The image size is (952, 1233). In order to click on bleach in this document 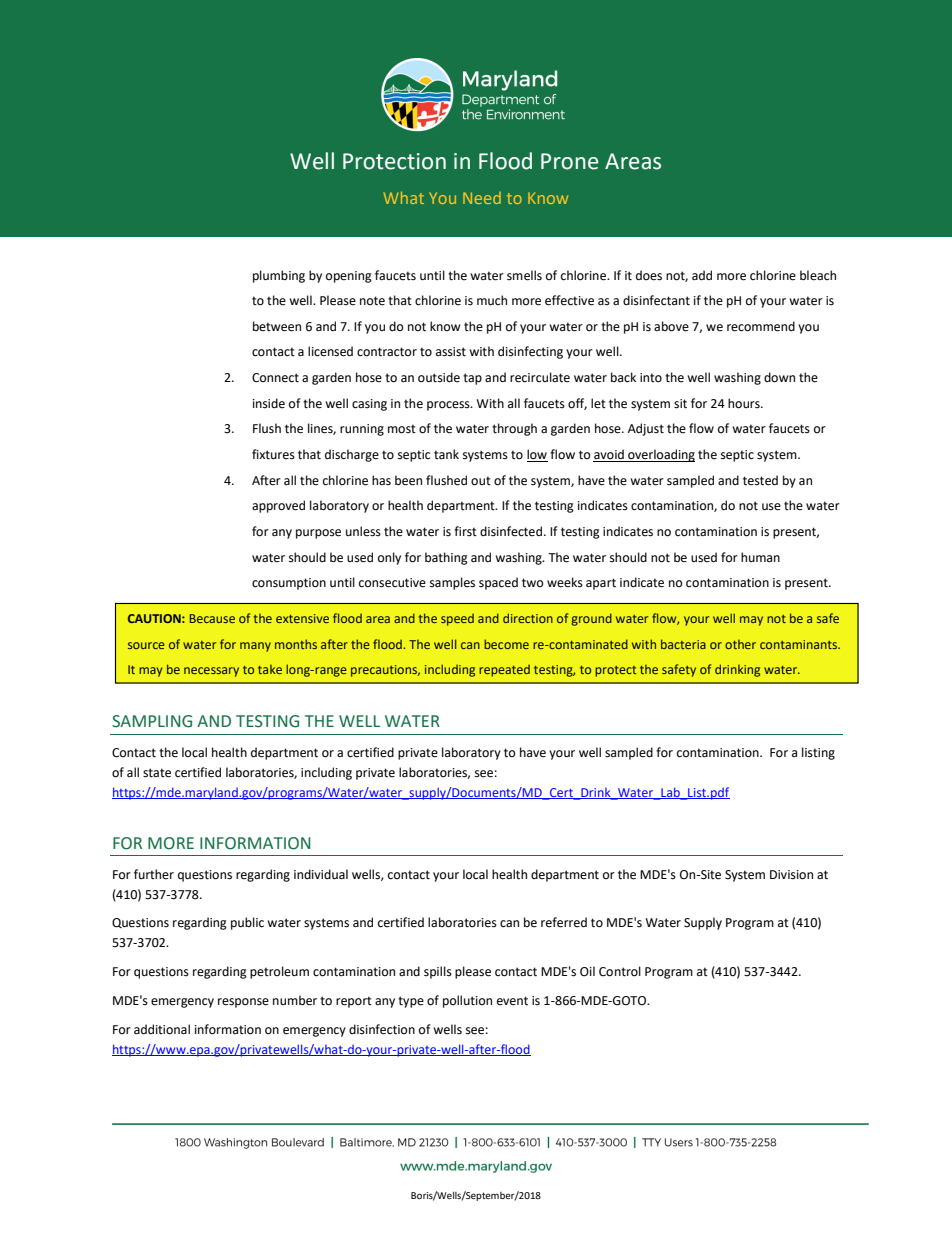, I will do `click(818, 275)`.
